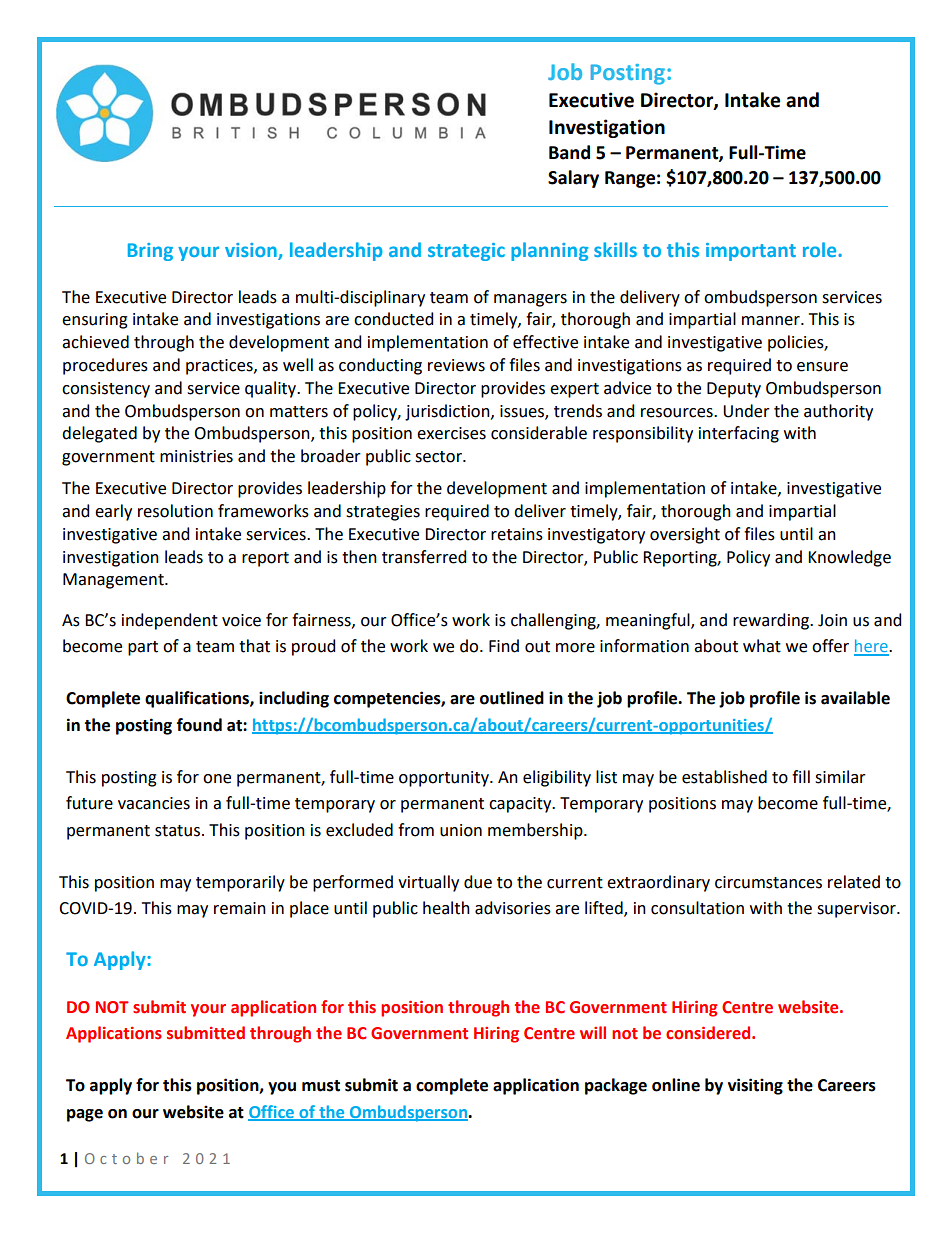 Image resolution: width=952 pixels, height=1233 pixels. Describe the element at coordinates (445, 779) in the page. I see `opportunity` at that location.
